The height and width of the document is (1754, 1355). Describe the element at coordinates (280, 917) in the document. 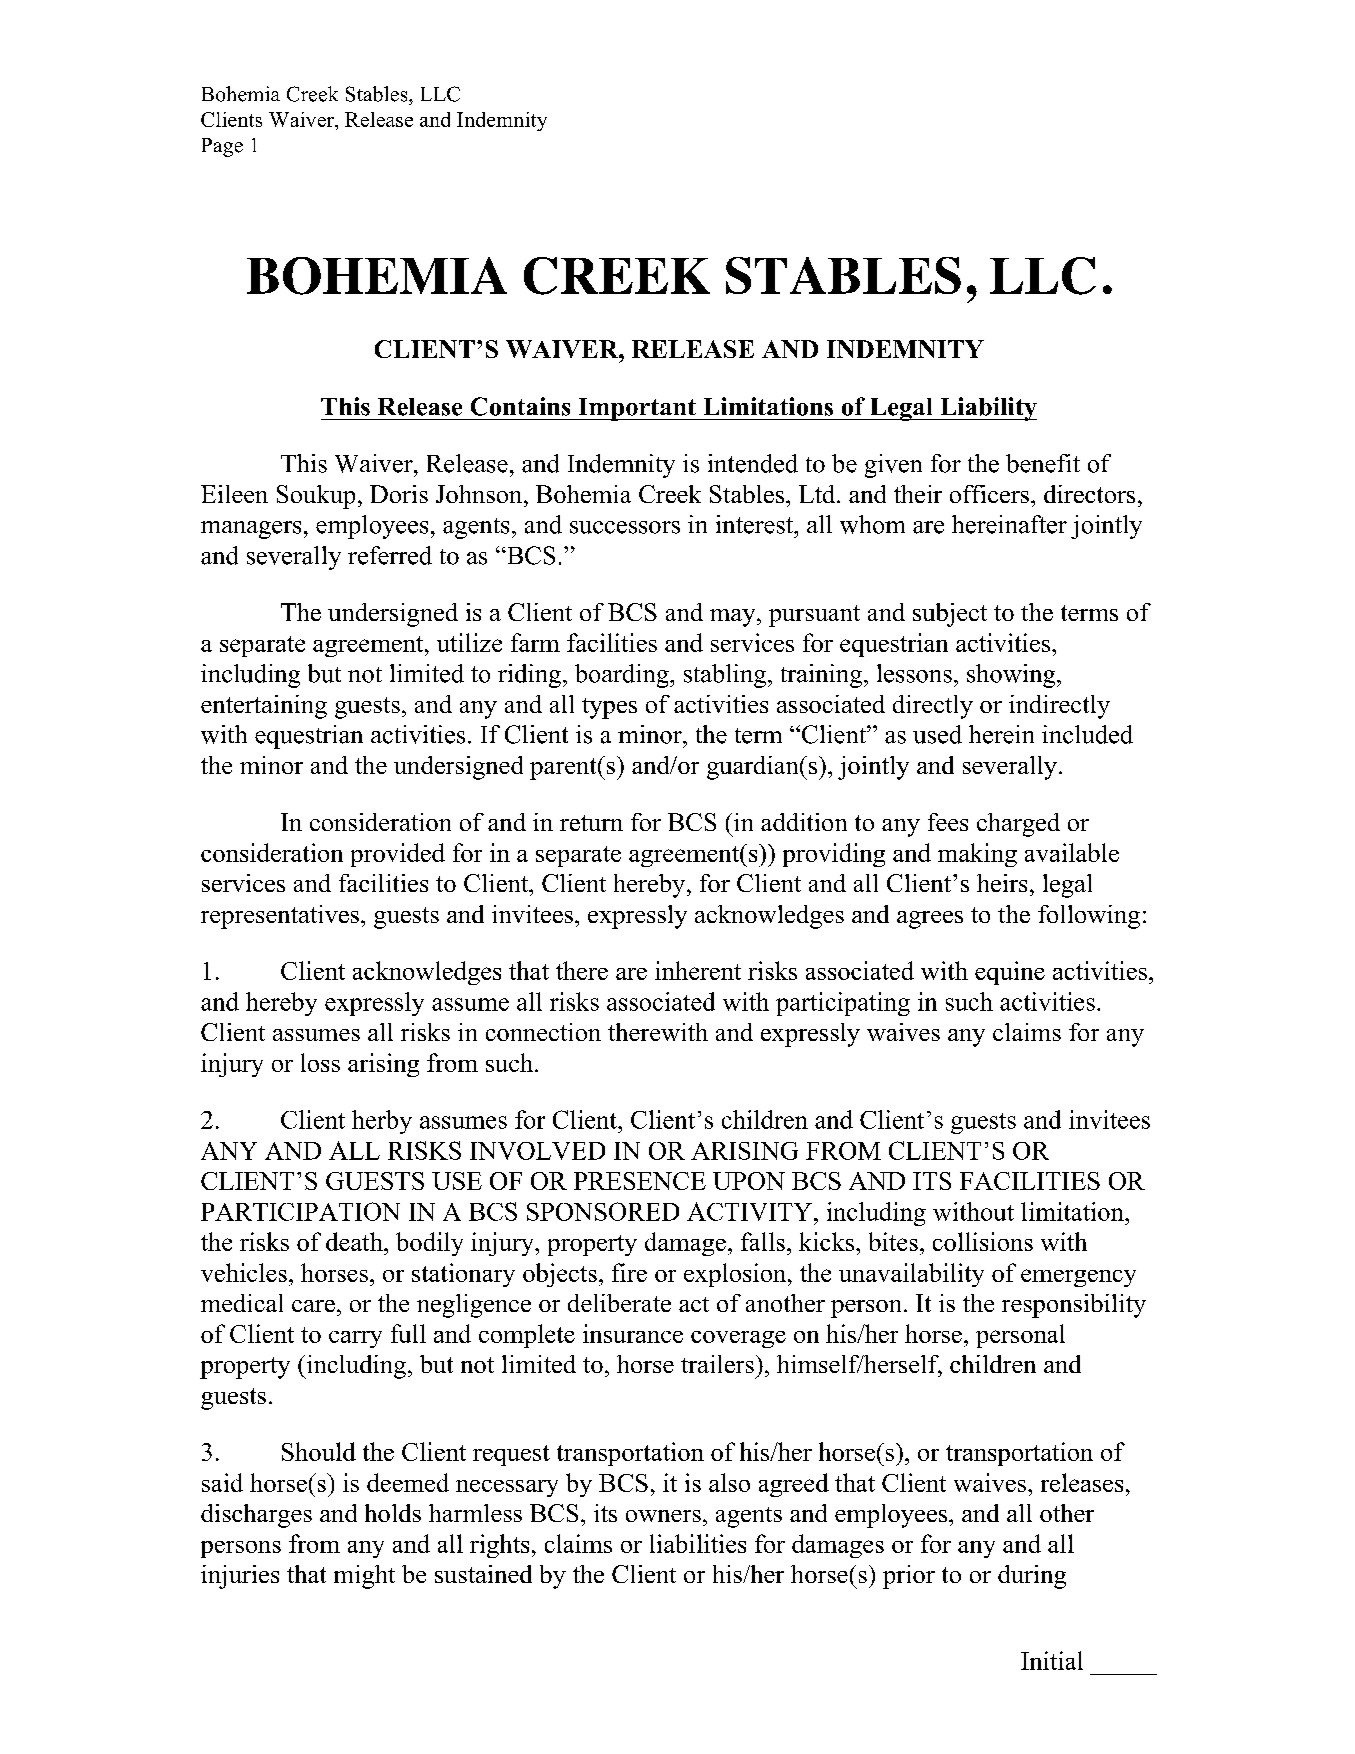

I see `representatives` at that location.
